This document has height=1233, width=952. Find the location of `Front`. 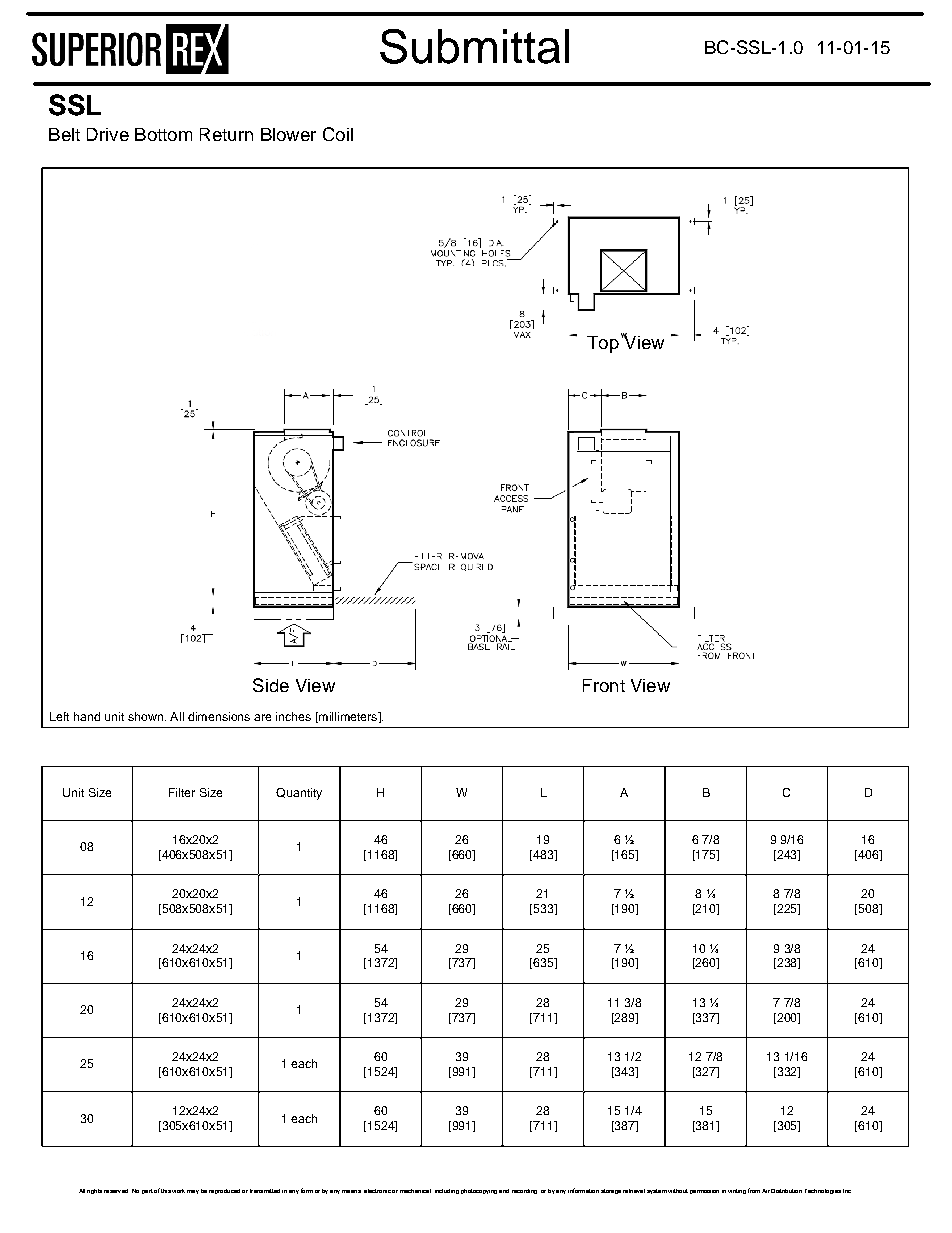

Front is located at coordinates (604, 685).
